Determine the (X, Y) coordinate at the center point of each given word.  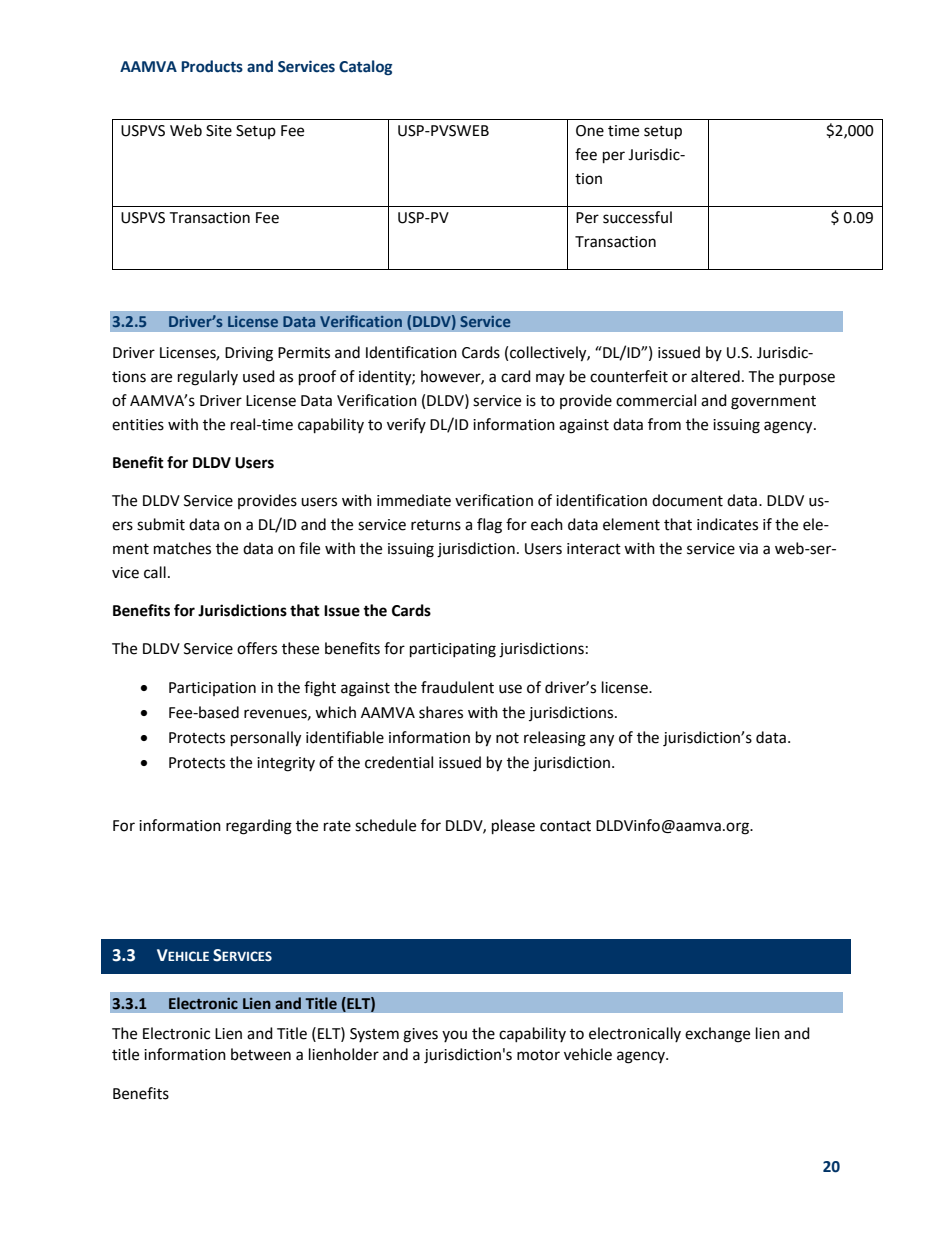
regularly (208, 378)
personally (266, 739)
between (261, 1054)
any (602, 740)
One (590, 131)
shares (441, 712)
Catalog (365, 67)
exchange (717, 1035)
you (454, 1036)
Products (212, 66)
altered (715, 376)
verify (406, 425)
